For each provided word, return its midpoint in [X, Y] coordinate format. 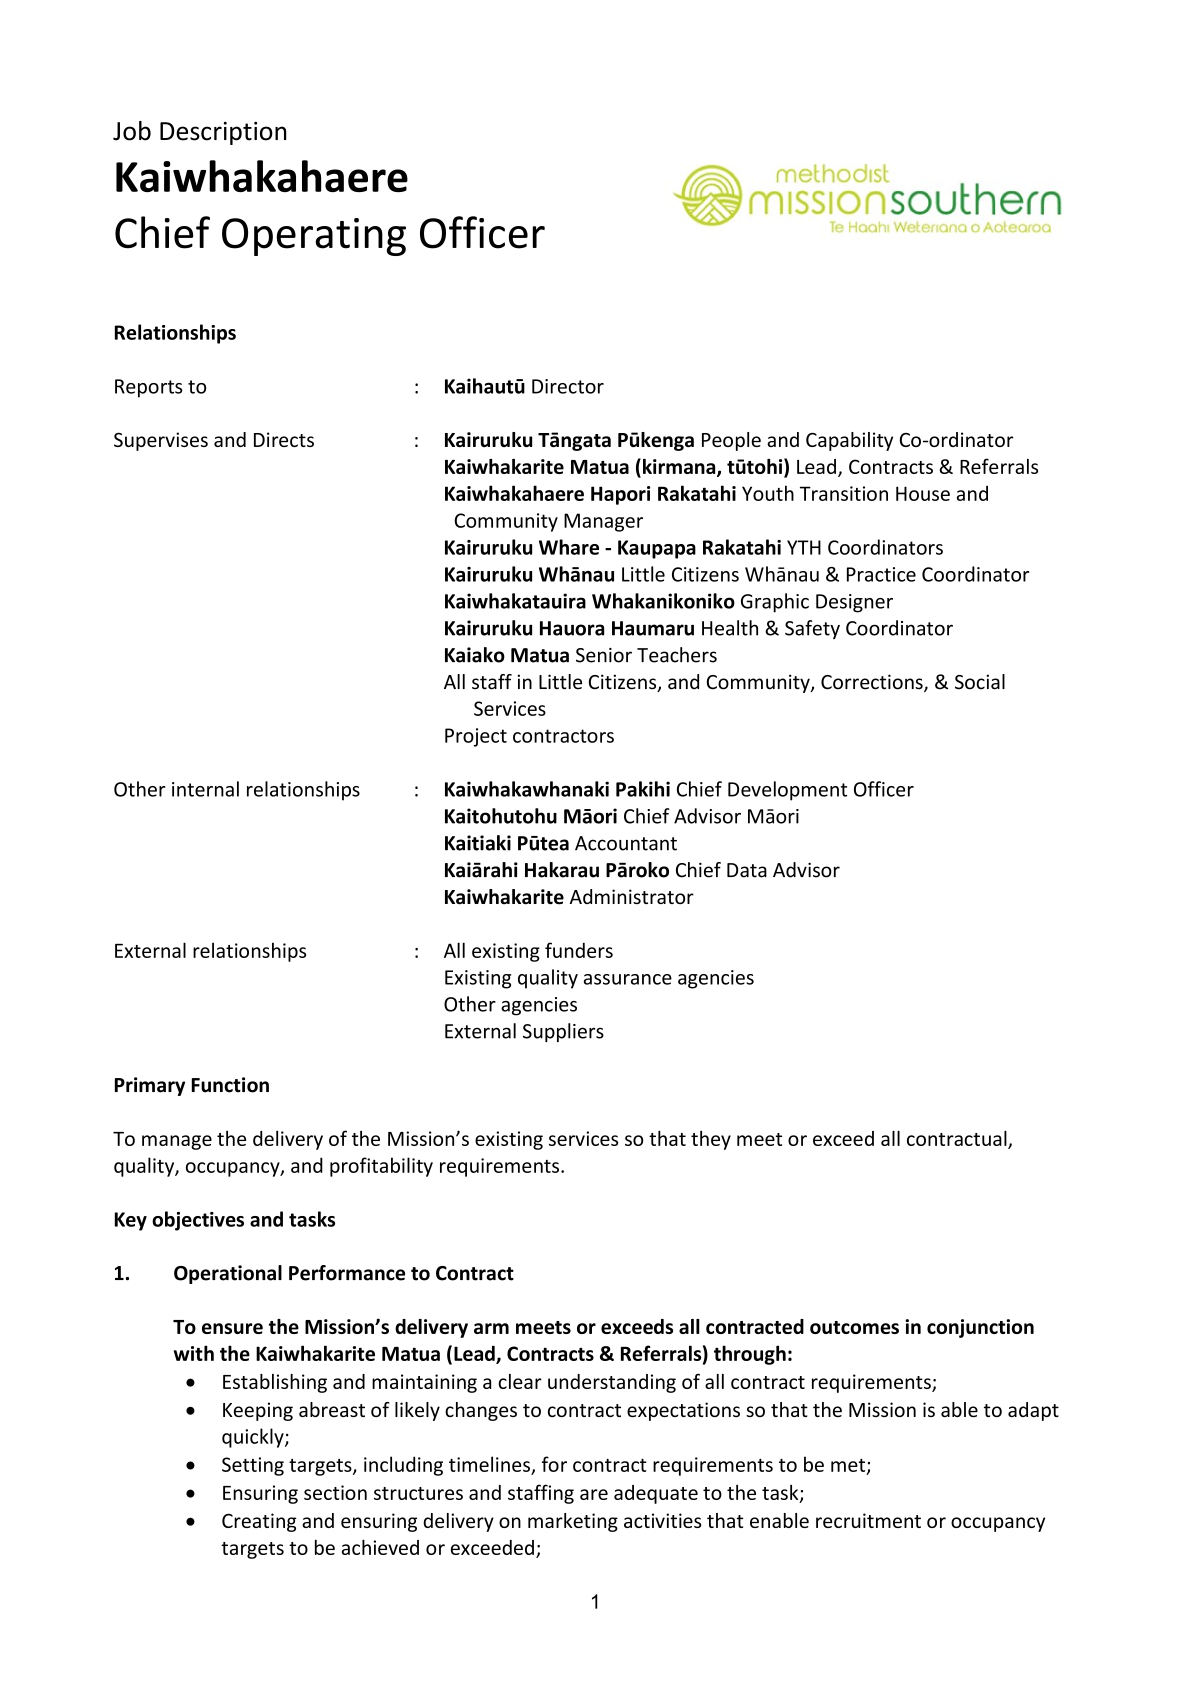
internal [205, 789]
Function [230, 1085]
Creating [259, 1522]
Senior [604, 655]
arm [491, 1328]
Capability [849, 441]
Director [568, 386]
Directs [284, 439]
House [923, 493]
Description [223, 133]
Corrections [873, 683]
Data [747, 870]
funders [579, 950]
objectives [198, 1221]
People [731, 441]
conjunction [980, 1328]
